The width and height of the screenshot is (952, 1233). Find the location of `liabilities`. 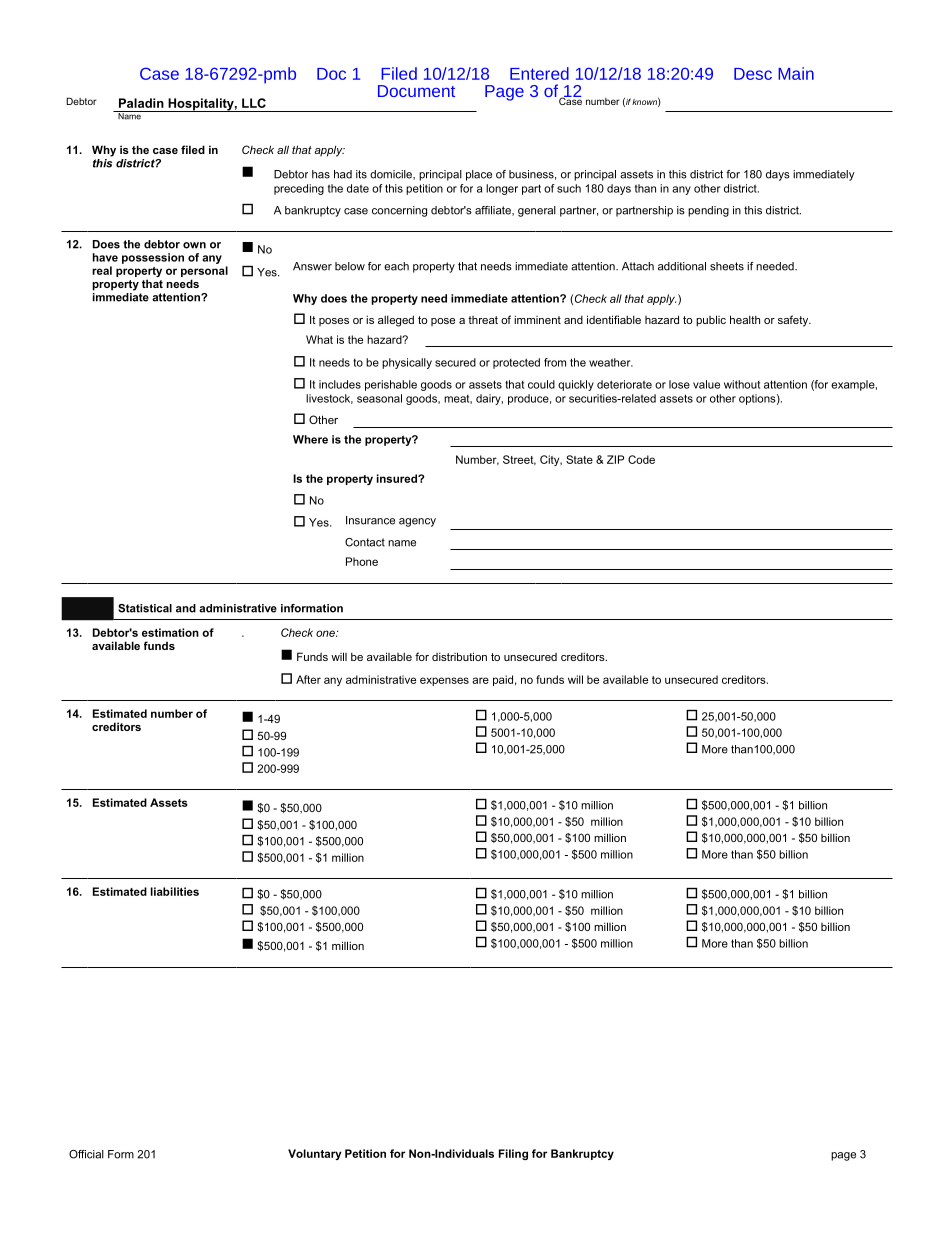

liabilities is located at coordinates (175, 891).
